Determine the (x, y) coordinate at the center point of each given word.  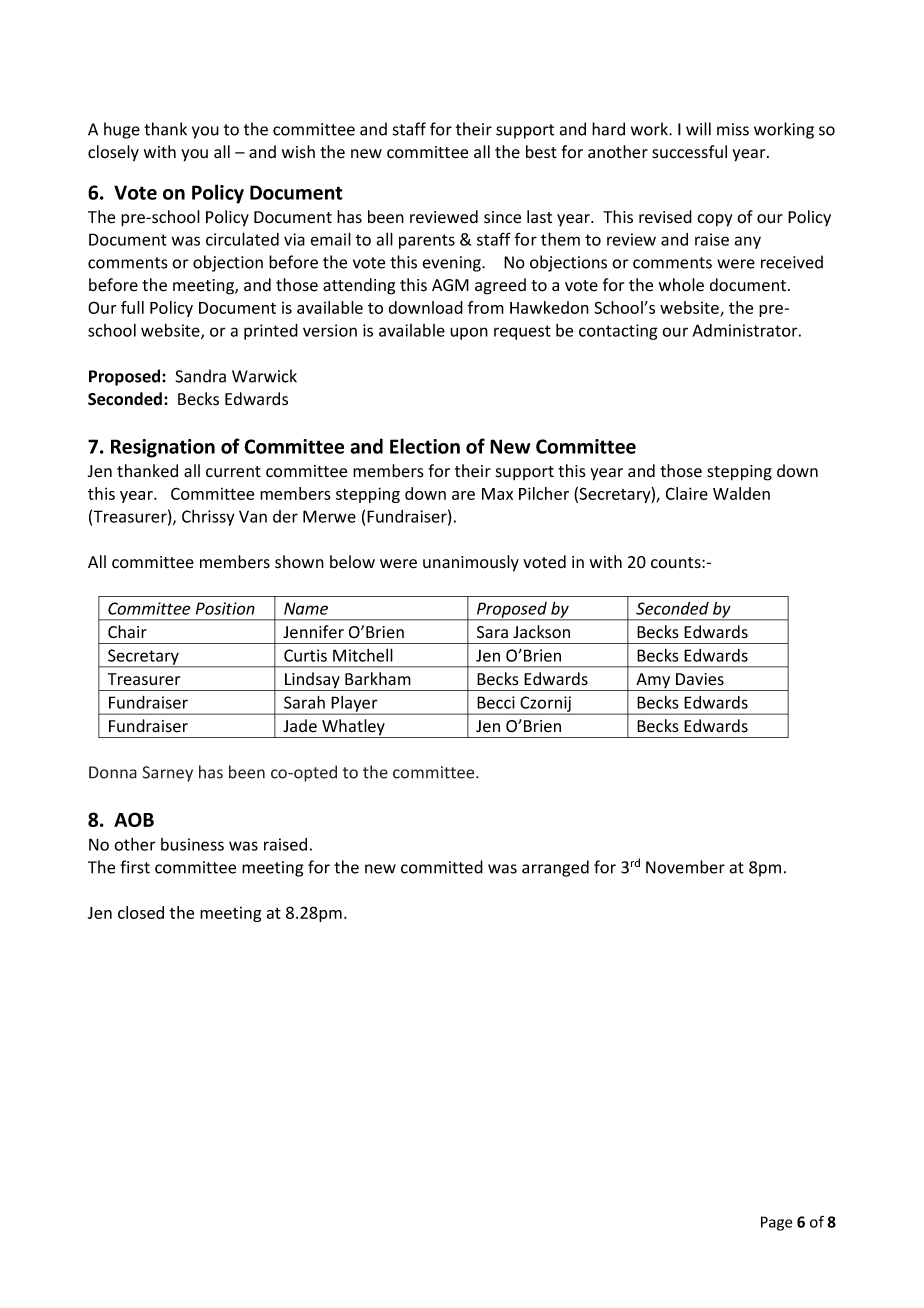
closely (113, 153)
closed (141, 912)
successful (689, 152)
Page (777, 1223)
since (502, 217)
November (685, 867)
